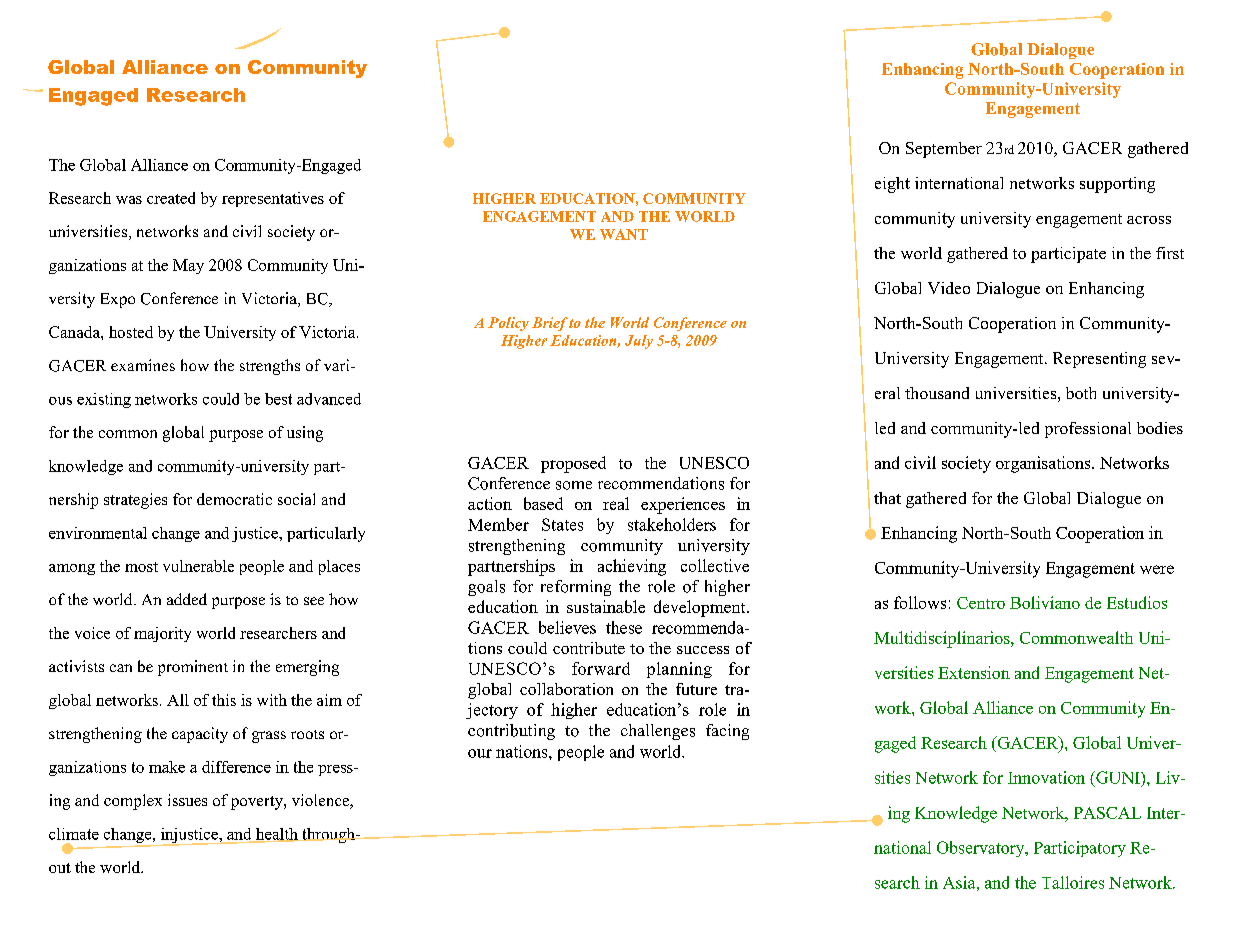 The height and width of the document is (952, 1233). What do you see at coordinates (887, 498) in the document?
I see `that` at bounding box center [887, 498].
